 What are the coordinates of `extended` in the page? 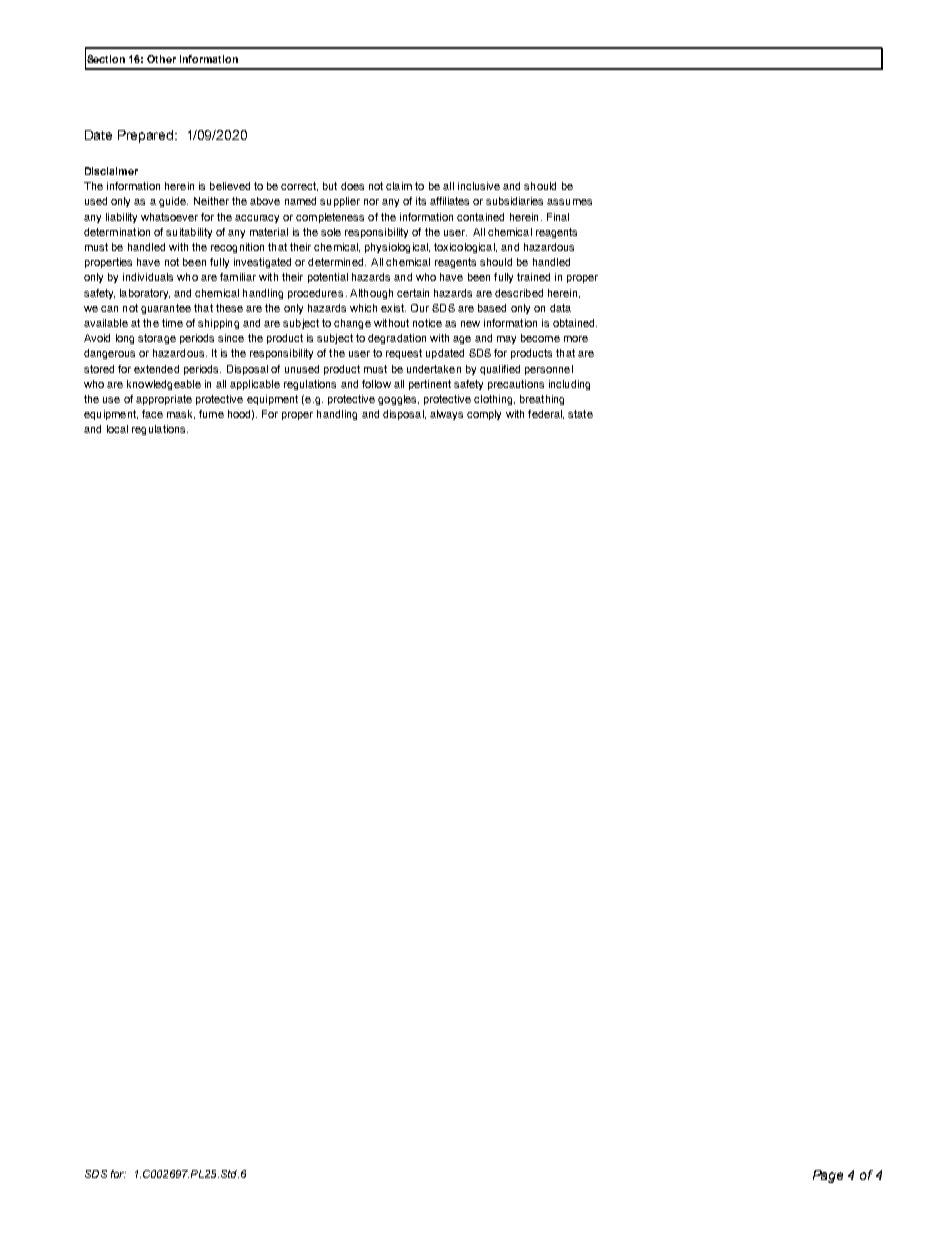 It's located at (156, 369).
